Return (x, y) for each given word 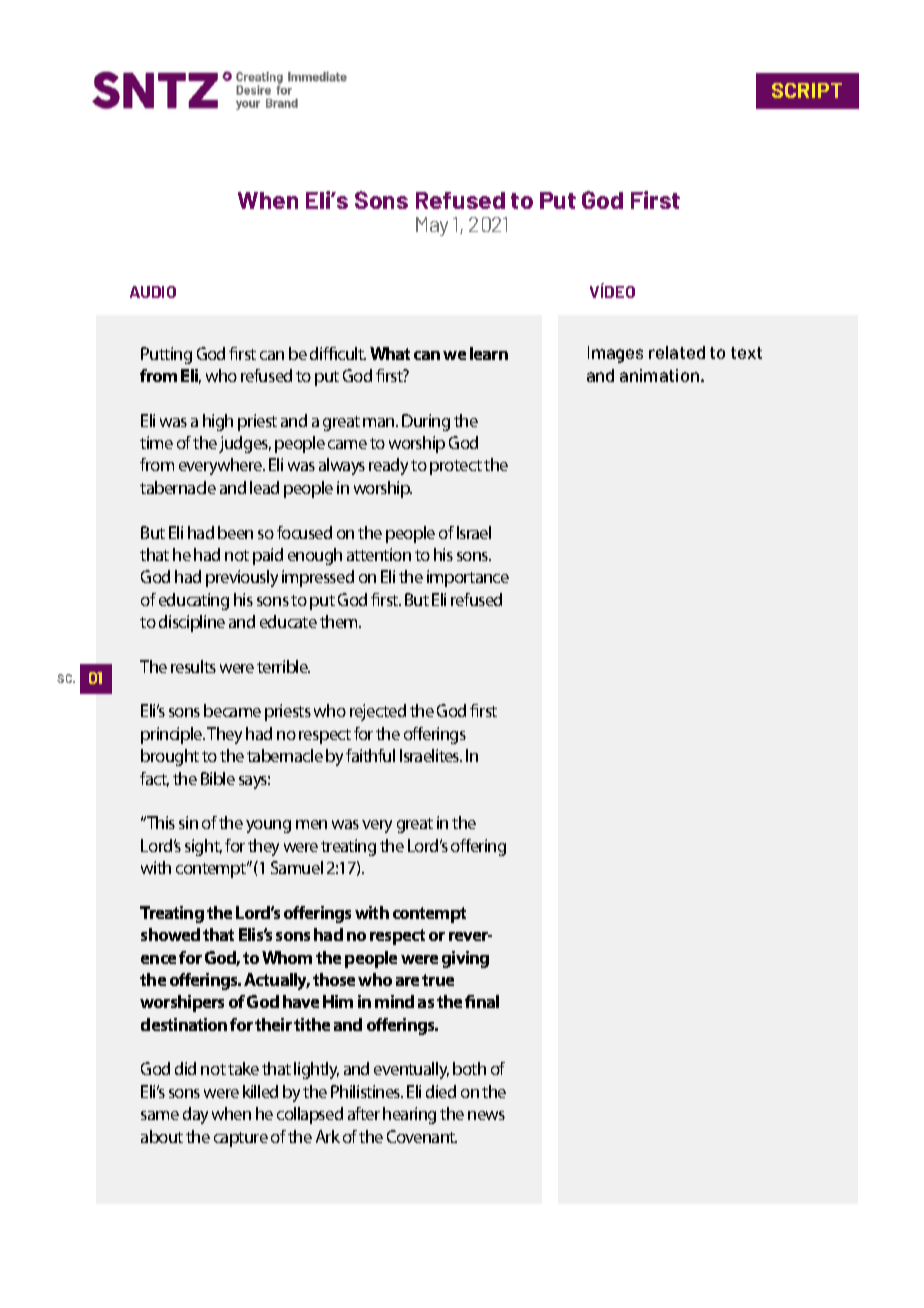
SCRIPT (807, 90)
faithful (370, 755)
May (432, 226)
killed (260, 1091)
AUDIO (153, 292)
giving (465, 959)
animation (661, 375)
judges (245, 444)
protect (456, 467)
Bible (218, 778)
